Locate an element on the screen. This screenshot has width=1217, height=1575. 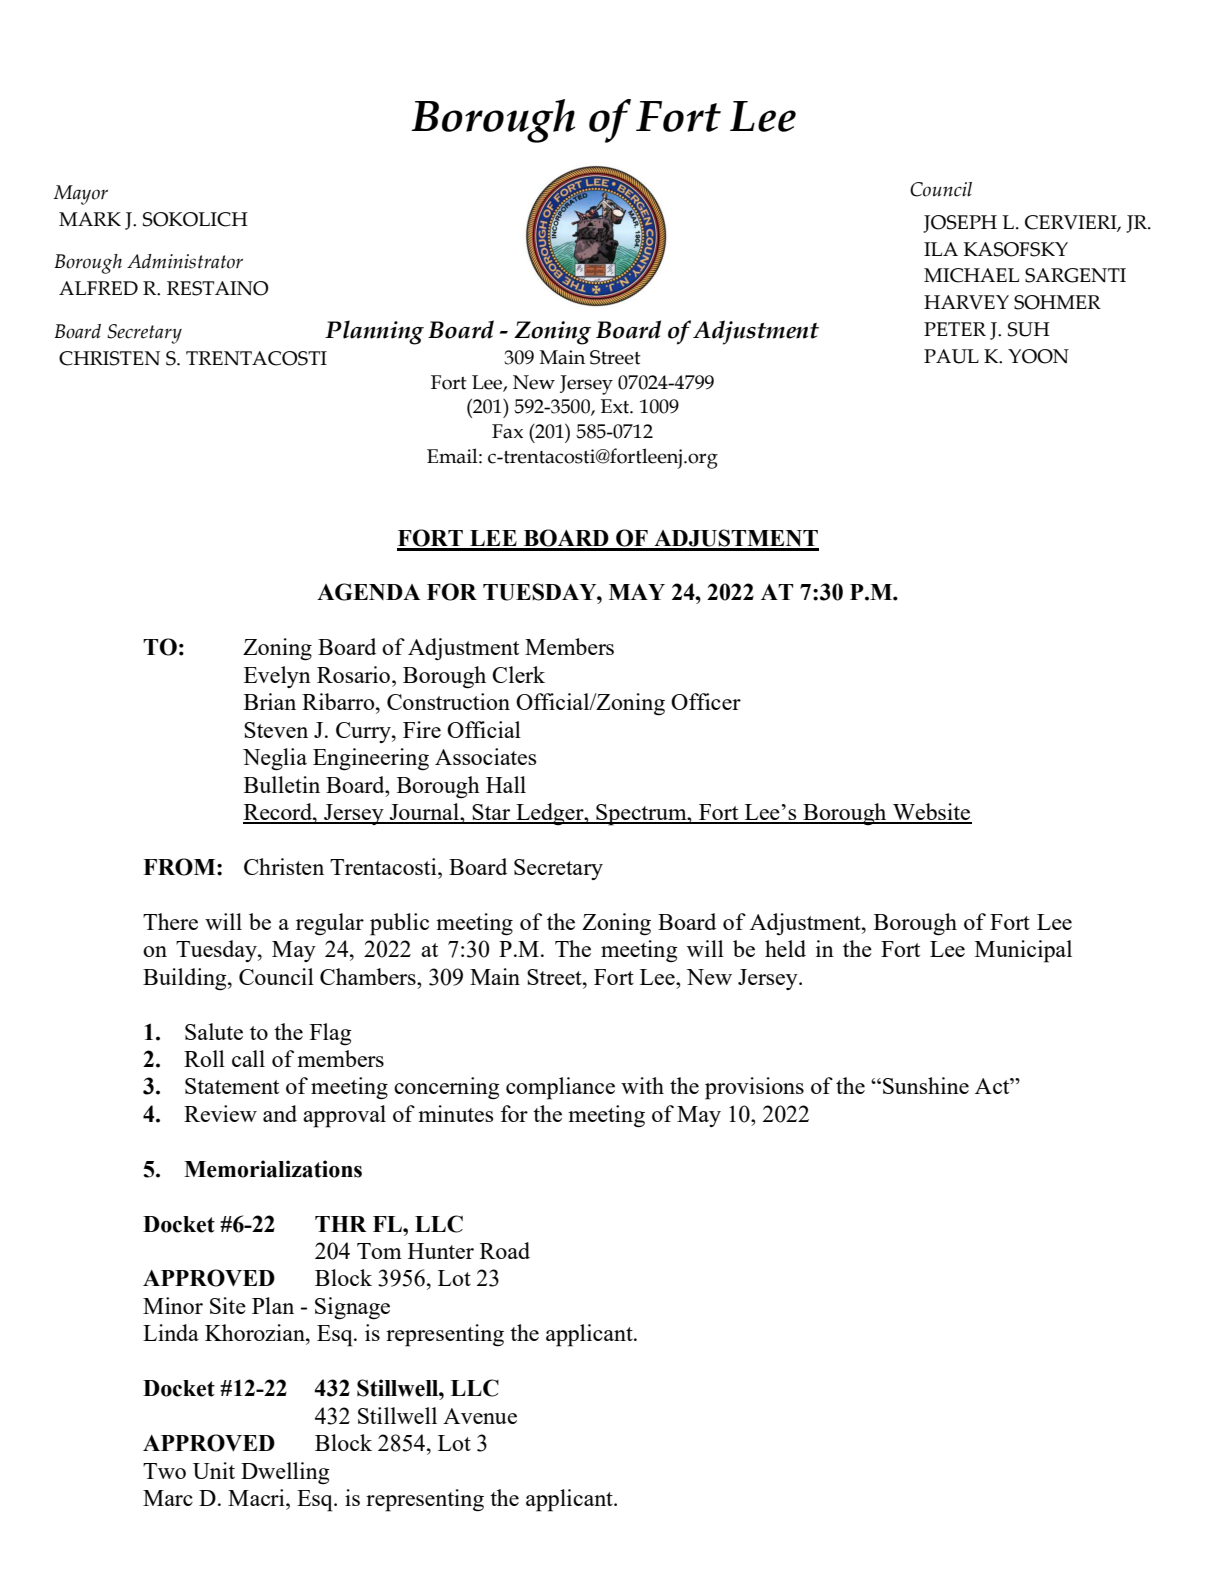
Fax is located at coordinates (507, 431).
